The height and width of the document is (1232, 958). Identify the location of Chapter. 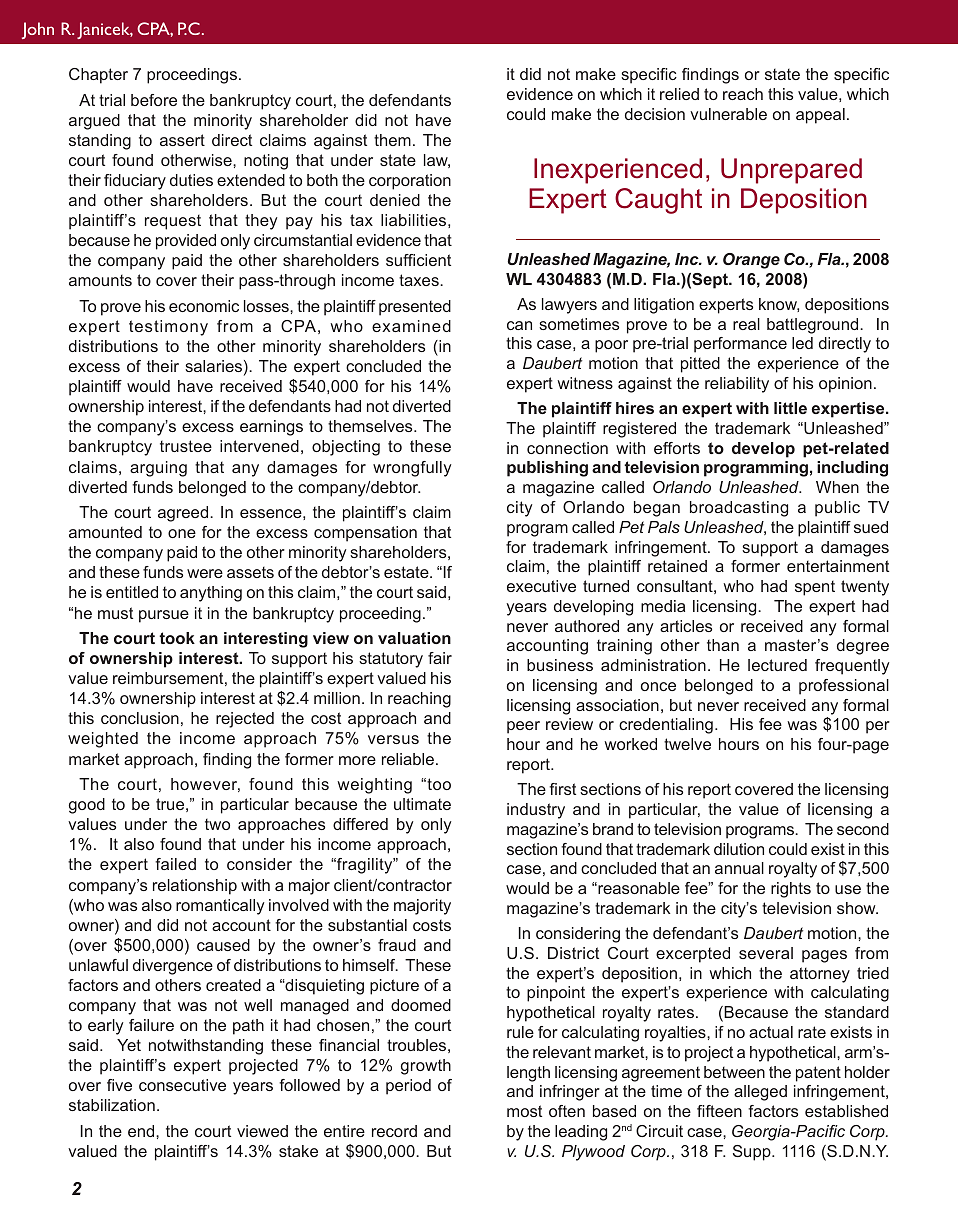
(98, 76).
